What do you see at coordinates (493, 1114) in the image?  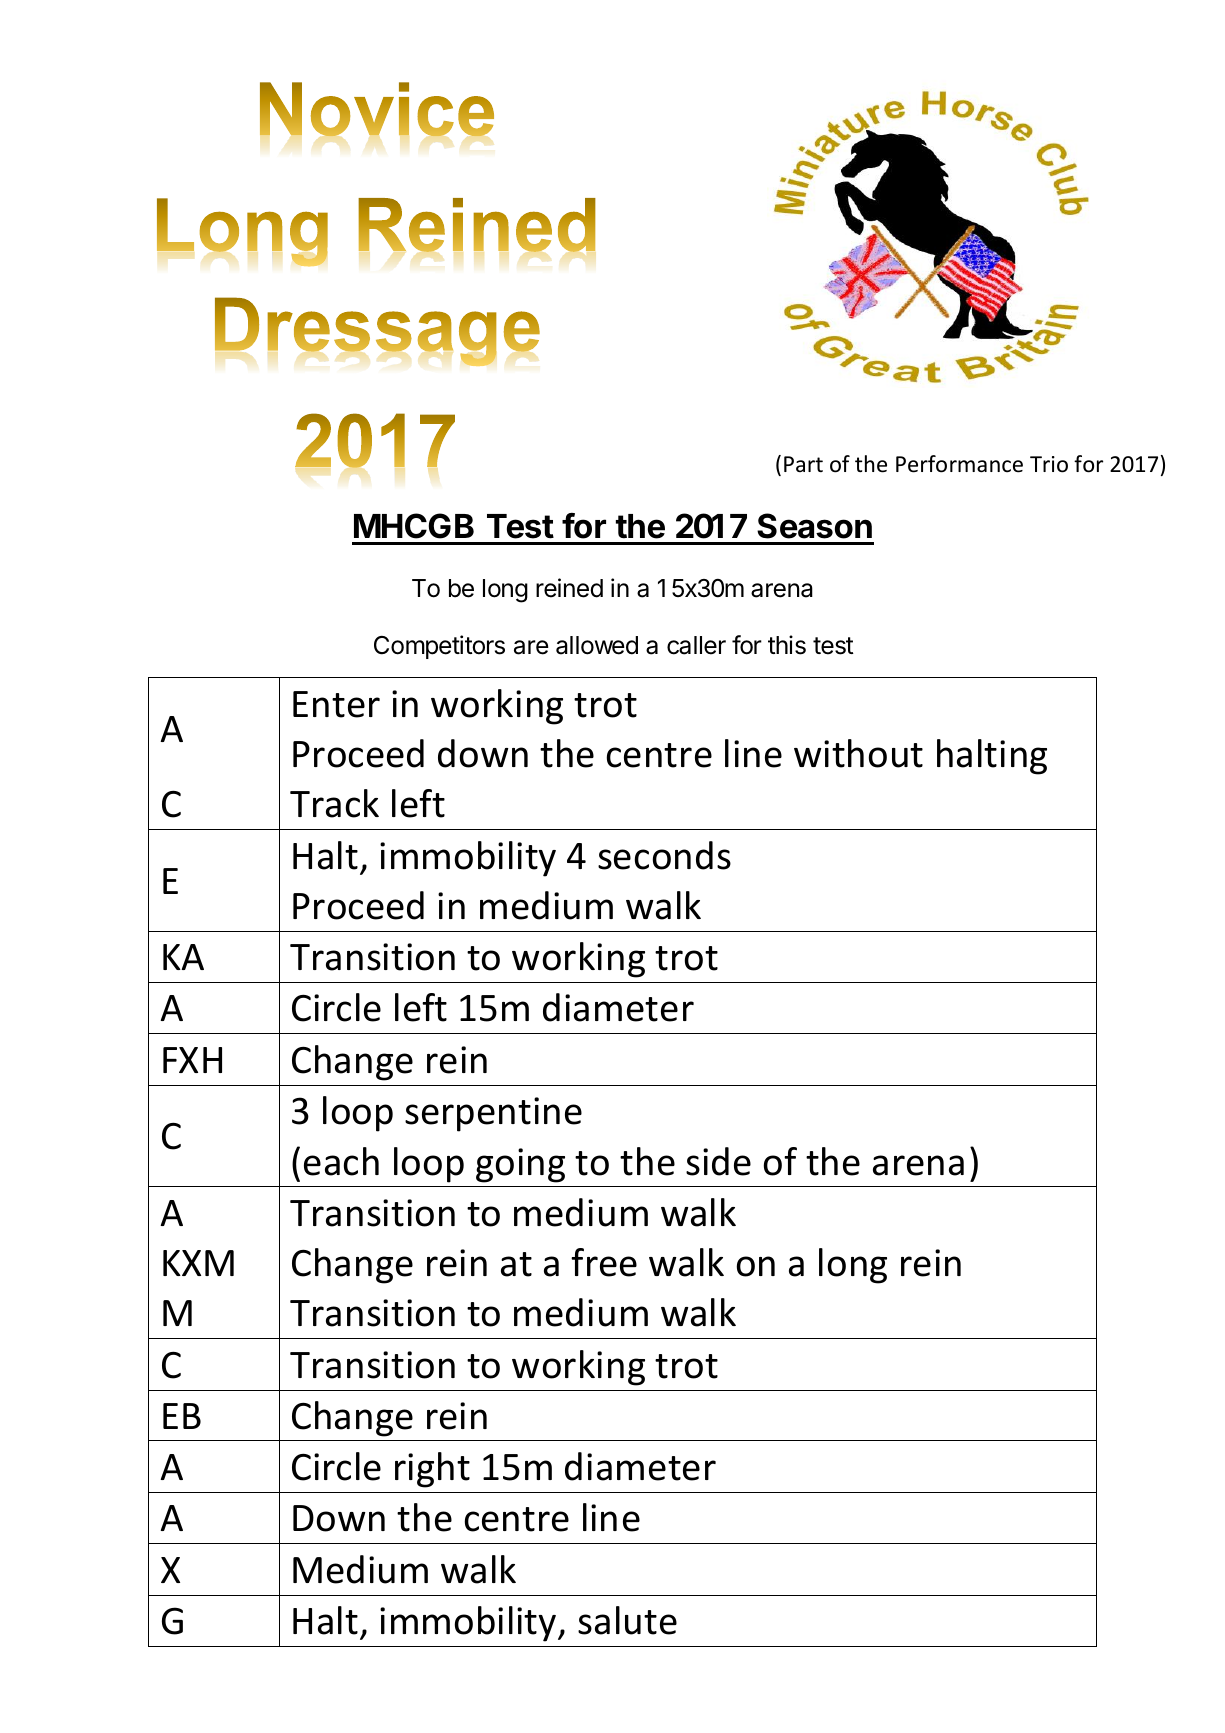 I see `serpentine` at bounding box center [493, 1114].
